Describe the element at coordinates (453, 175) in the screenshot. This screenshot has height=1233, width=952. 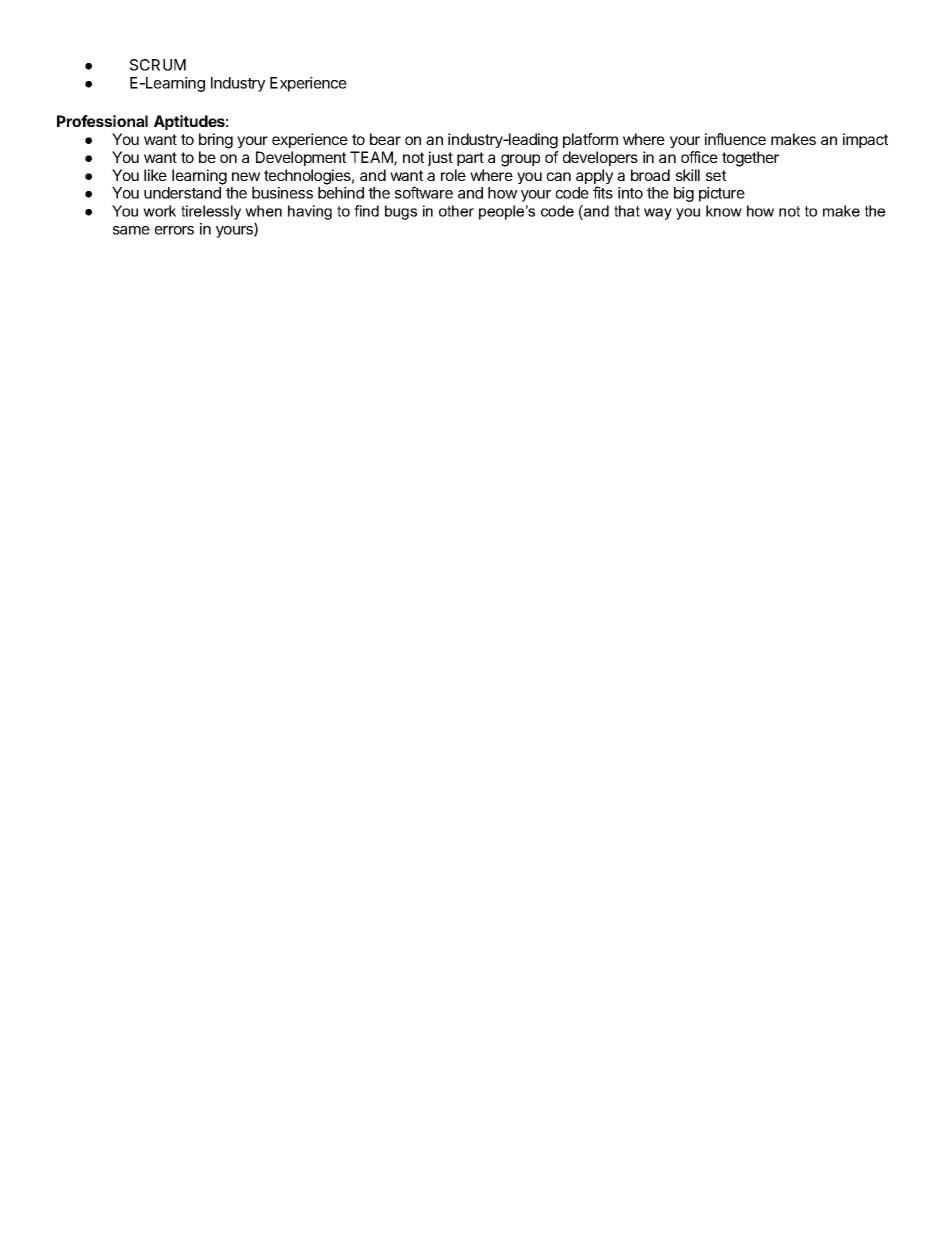
I see `role` at that location.
